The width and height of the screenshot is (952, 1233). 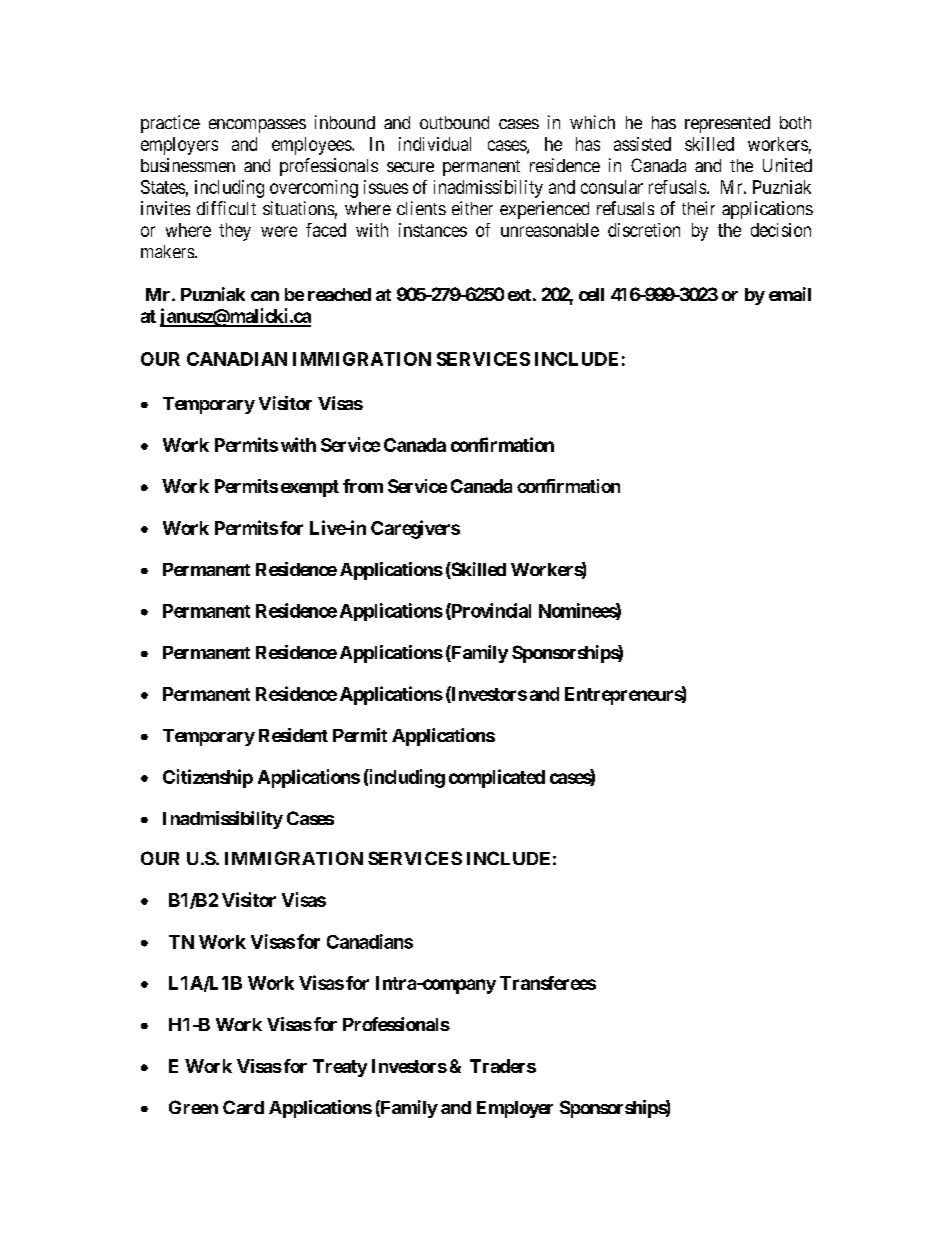 I want to click on Treaty, so click(x=340, y=1068).
